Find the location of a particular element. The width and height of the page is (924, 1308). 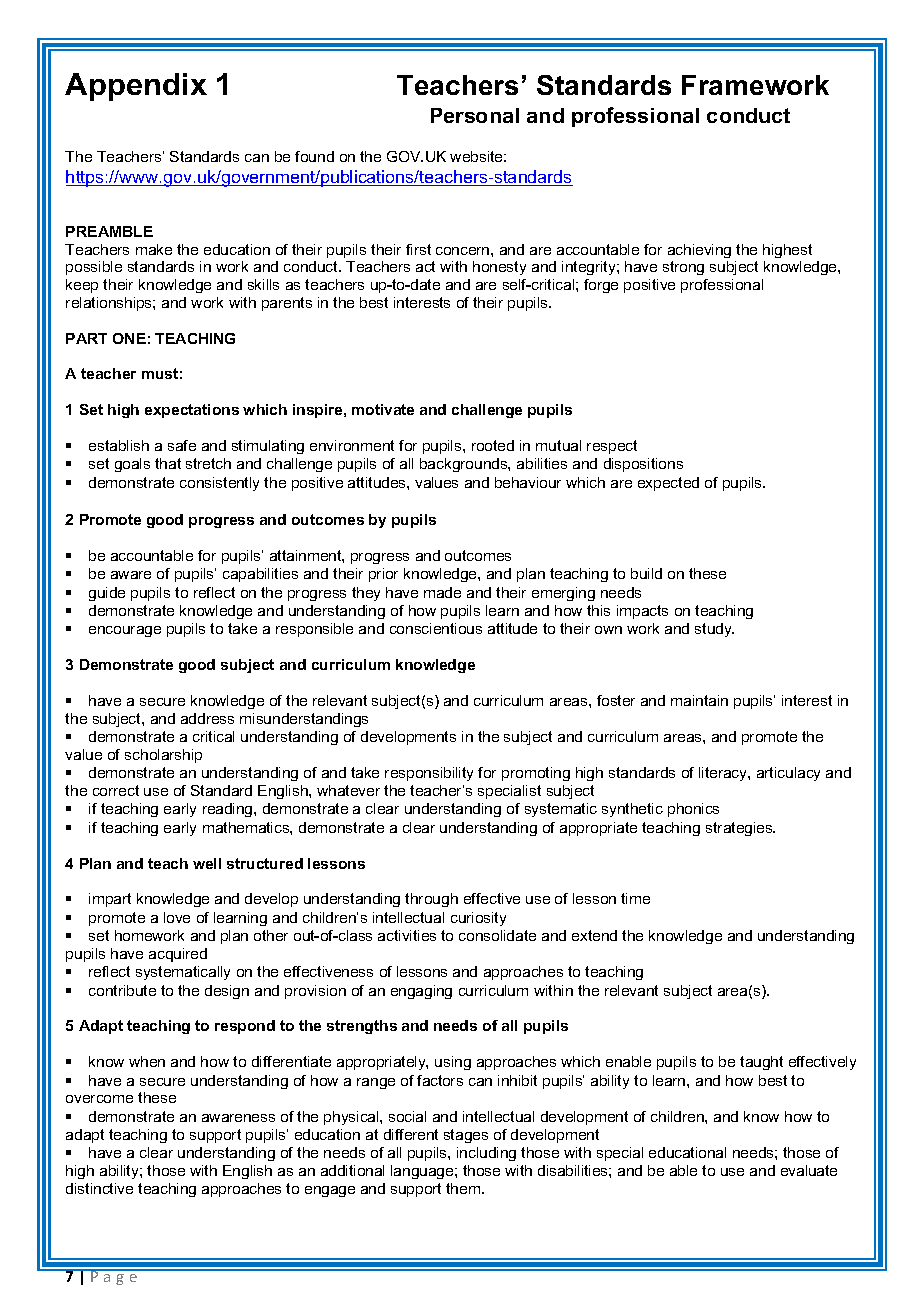

Personal is located at coordinates (475, 115).
